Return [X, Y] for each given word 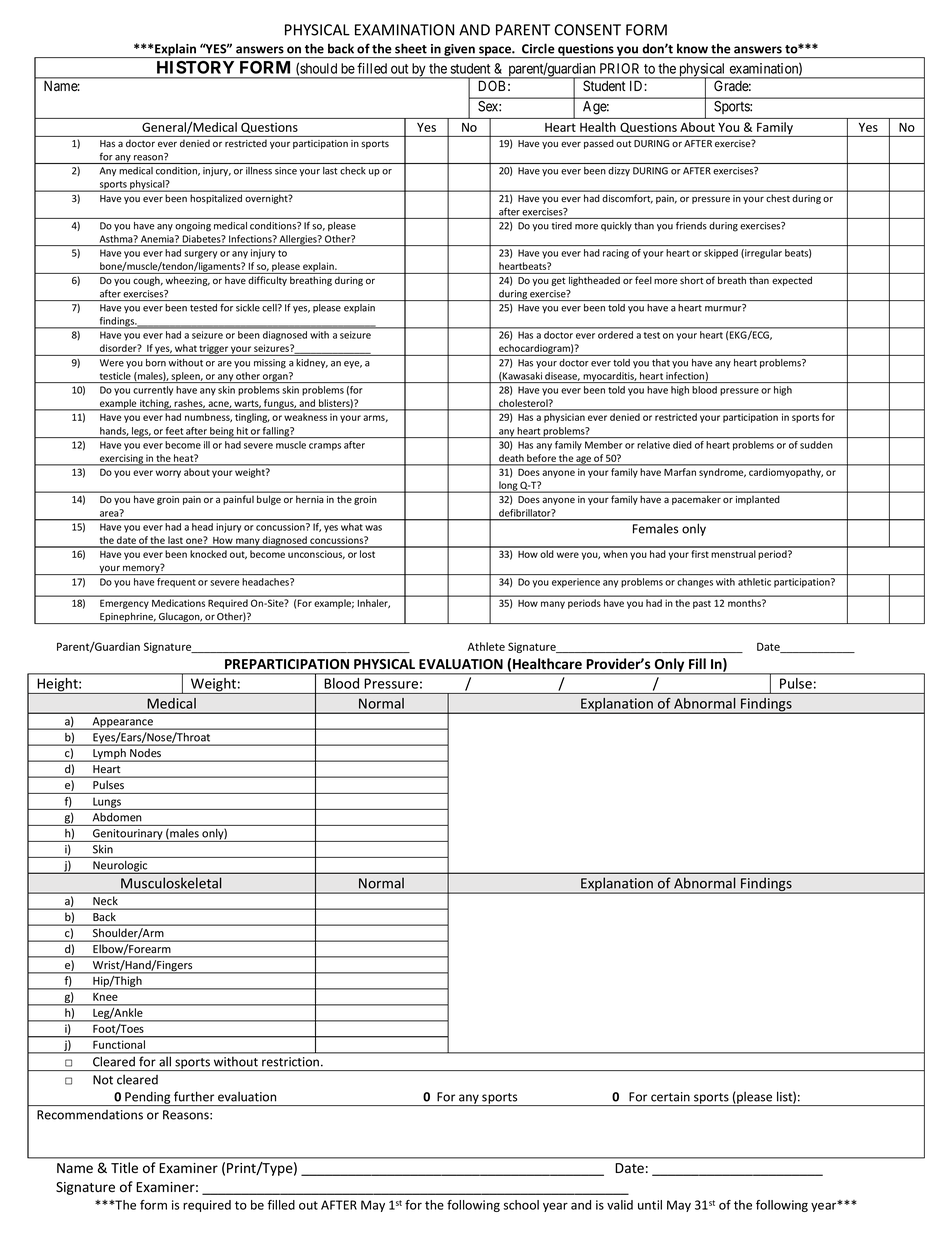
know [692, 48]
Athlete [486, 646]
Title [124, 1168]
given [459, 51]
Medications [178, 603]
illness [259, 171]
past [702, 604]
